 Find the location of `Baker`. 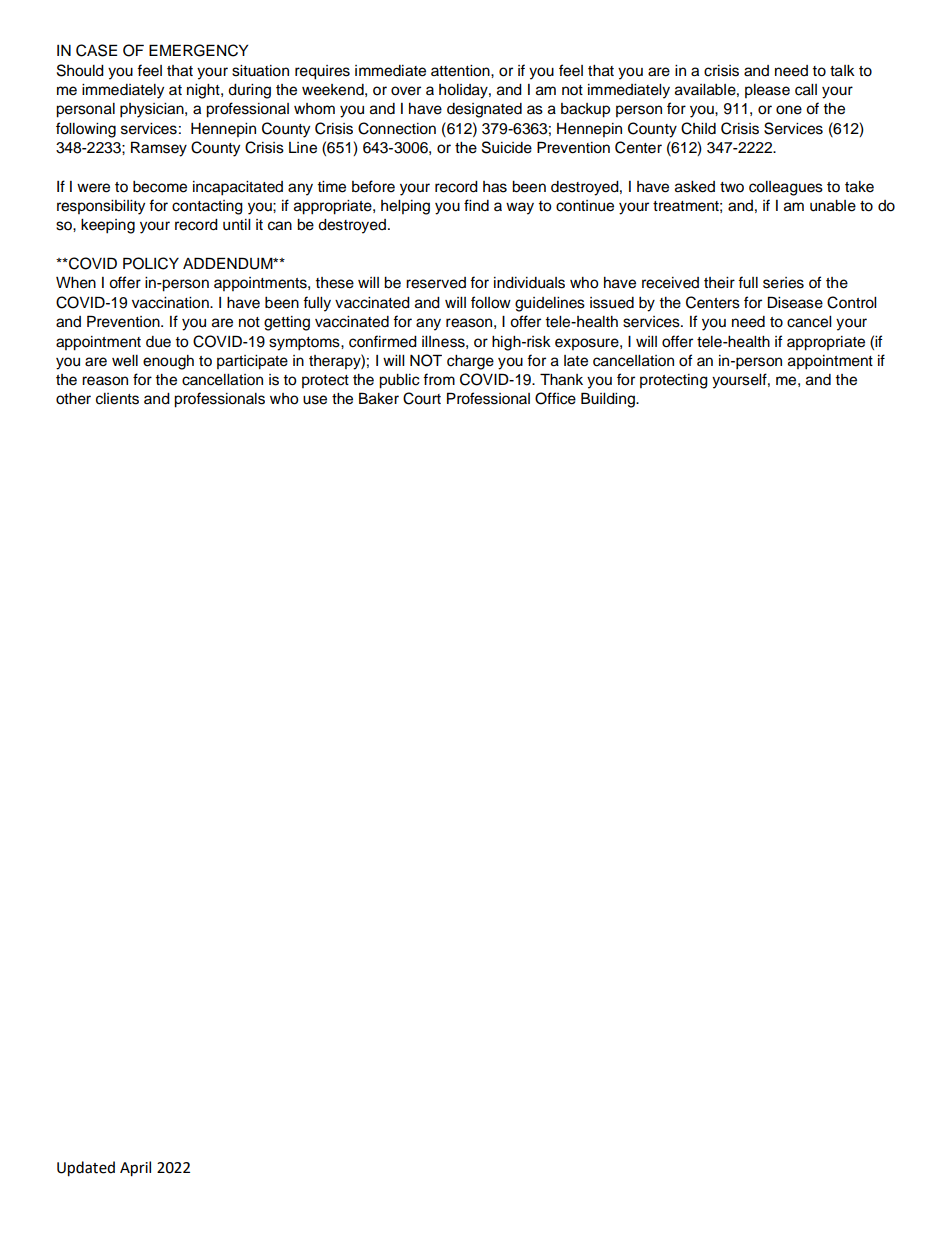

Baker is located at coordinates (379, 398).
